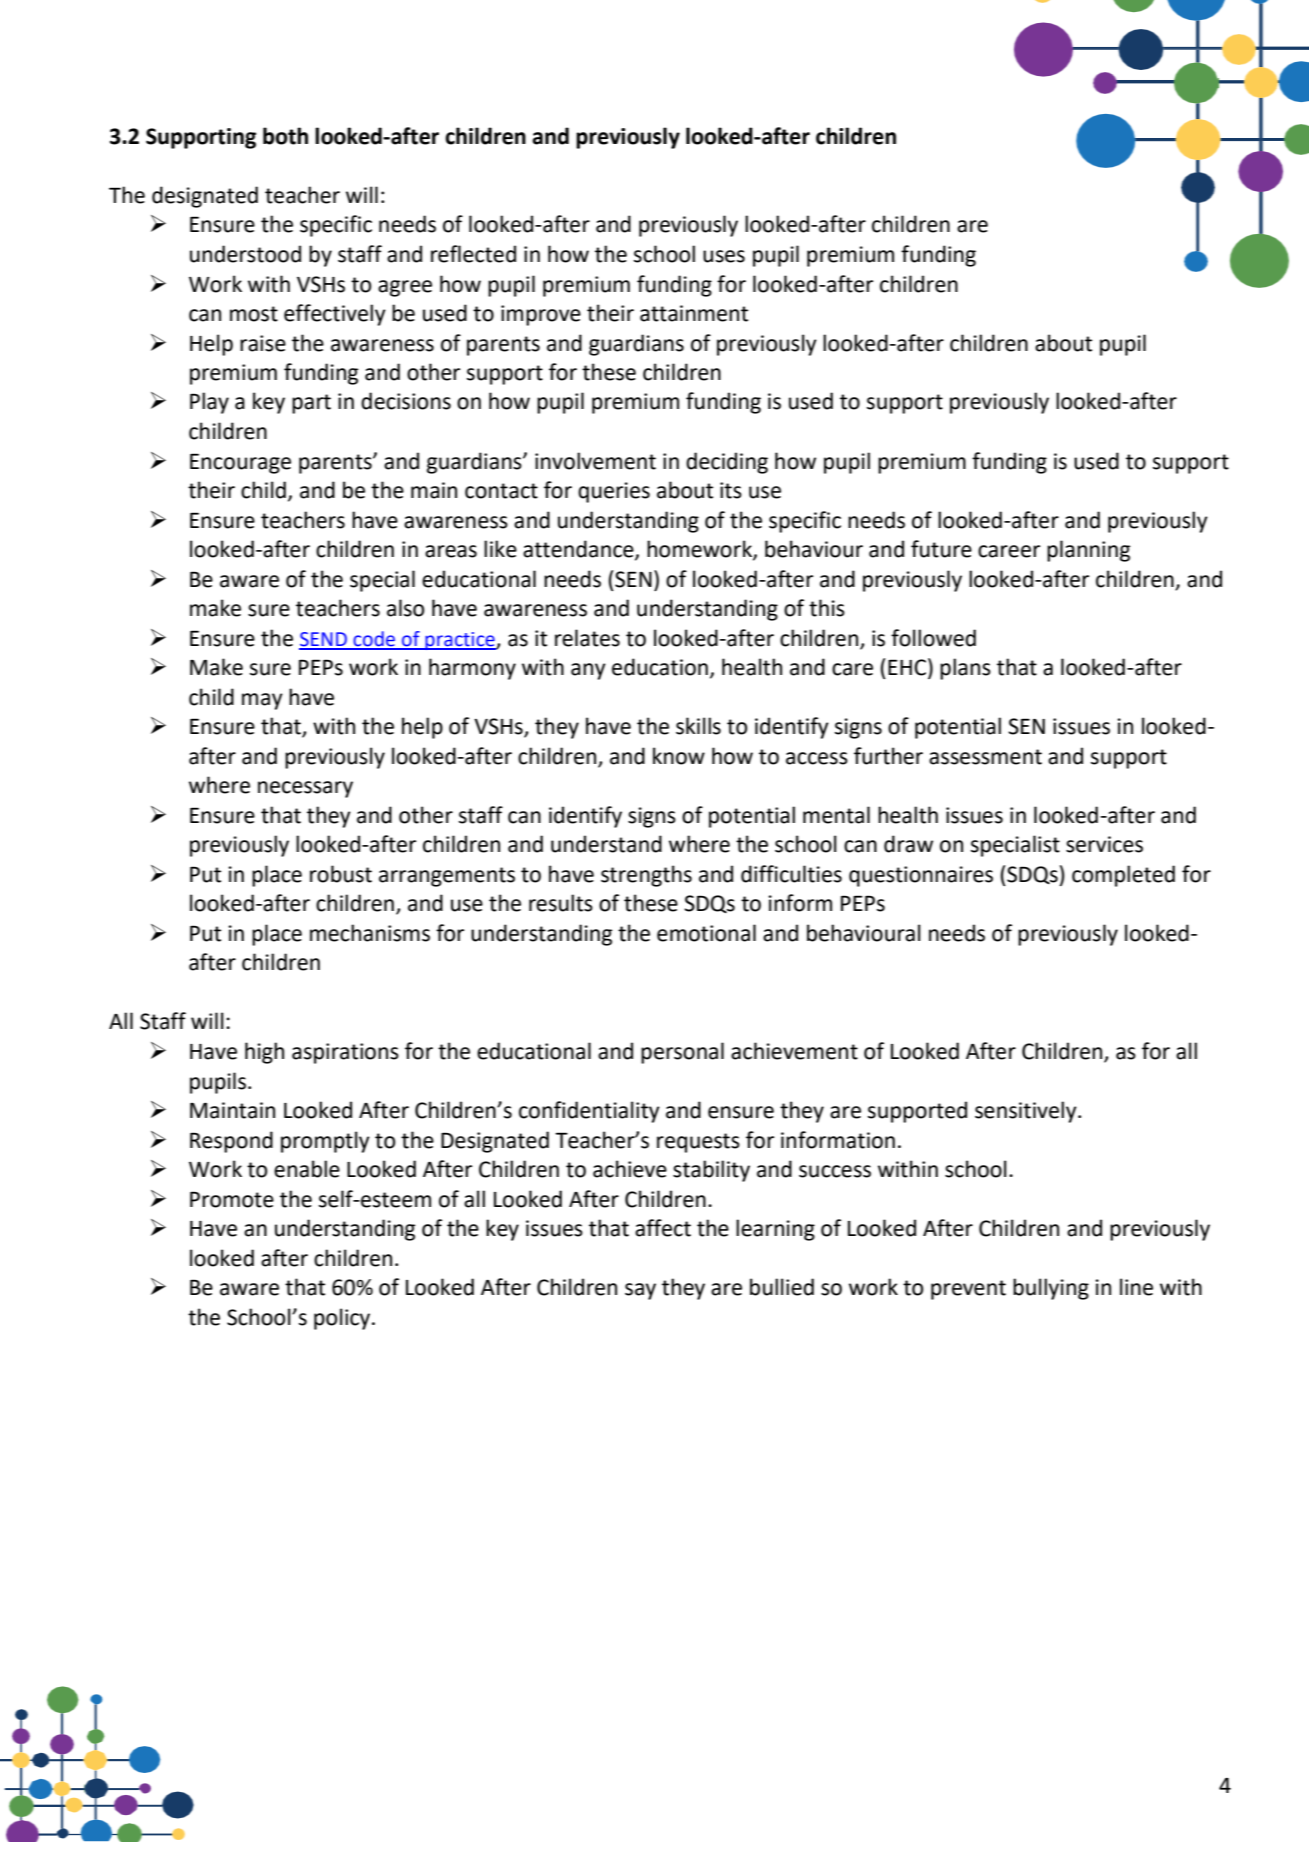  I want to click on deciding, so click(727, 463).
